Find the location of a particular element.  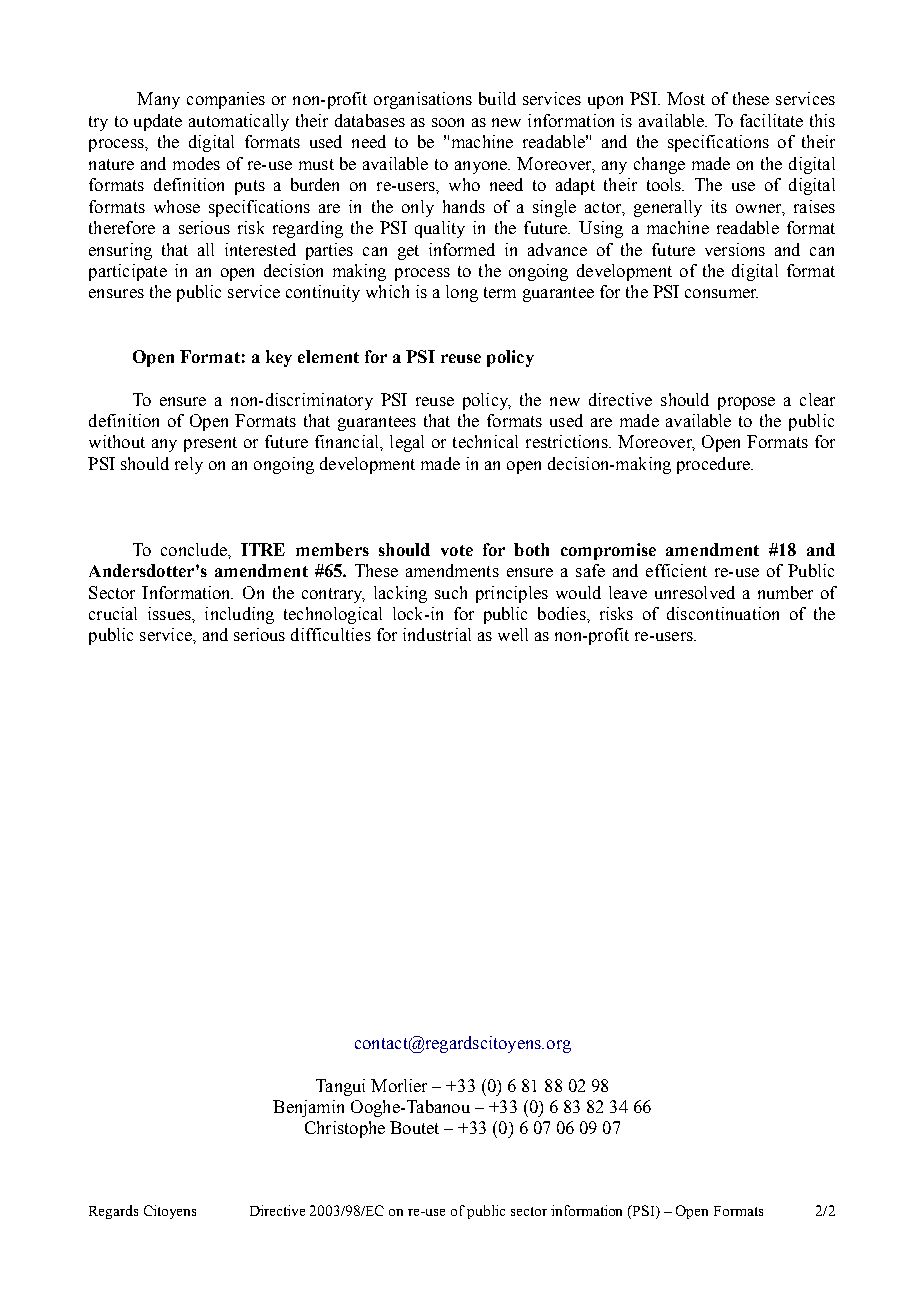

Christophe is located at coordinates (345, 1129).
